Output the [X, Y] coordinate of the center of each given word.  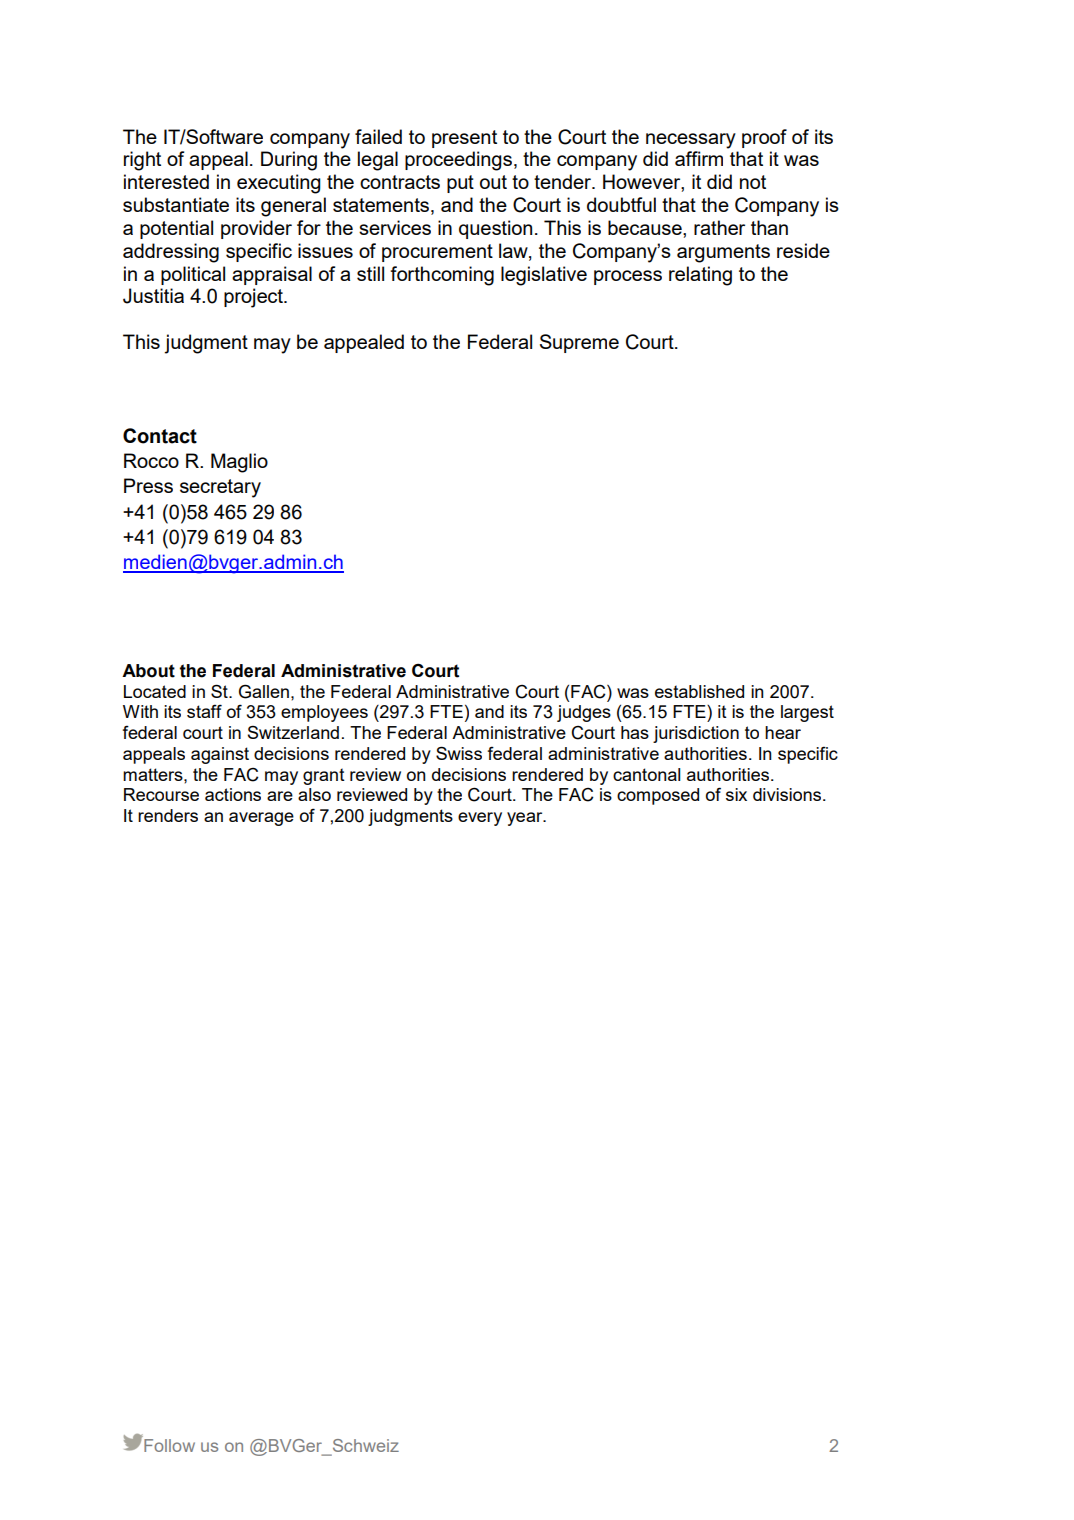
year [526, 819]
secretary [220, 488]
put [460, 184]
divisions [787, 794]
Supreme [579, 343]
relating [700, 276]
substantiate [176, 204]
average [261, 819]
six [736, 794]
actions [233, 794]
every [480, 819]
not [753, 182]
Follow [168, 1444]
